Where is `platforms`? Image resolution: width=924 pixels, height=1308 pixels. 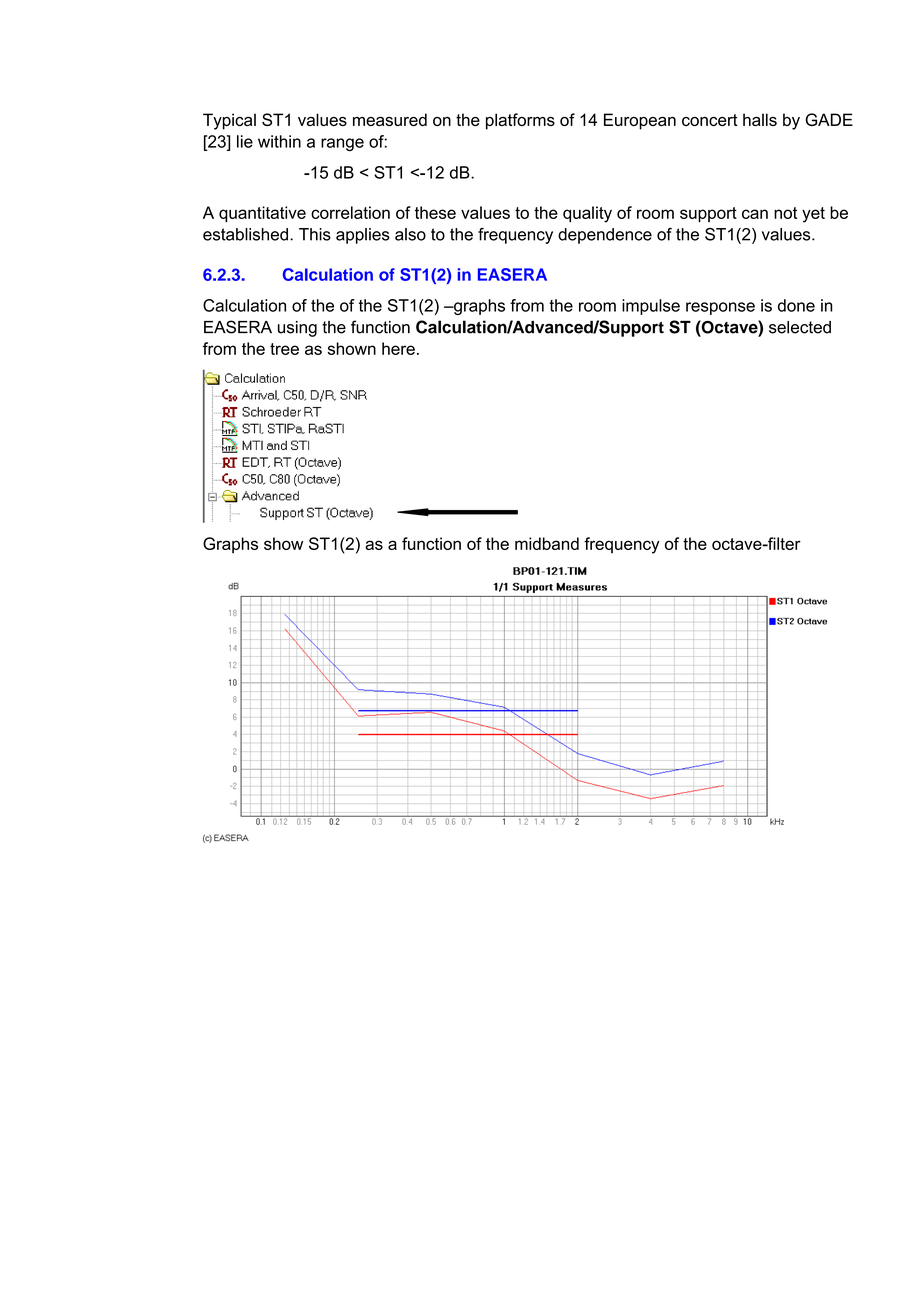 platforms is located at coordinates (520, 121).
